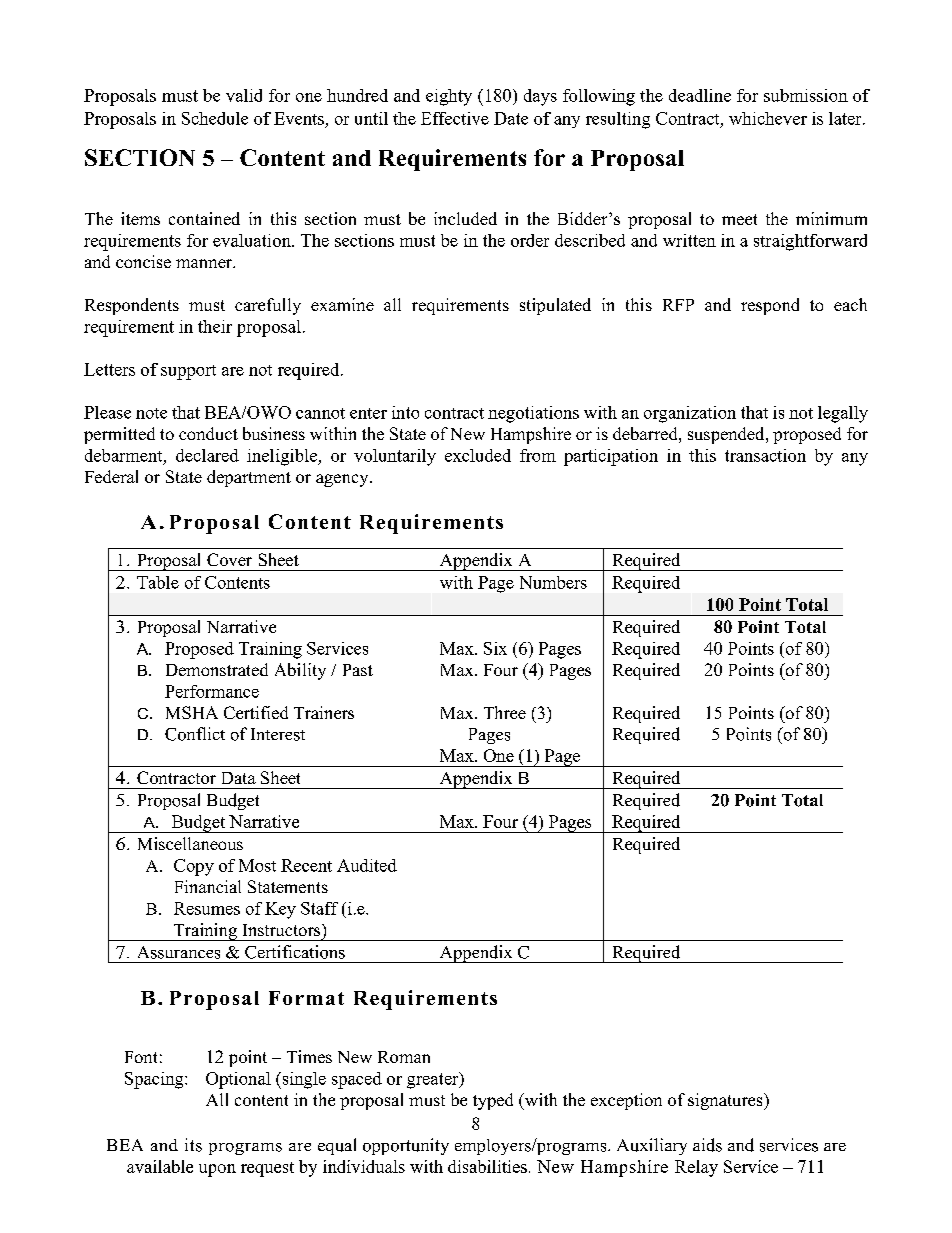 This image has height=1233, width=952. What do you see at coordinates (505, 712) in the image?
I see `Three` at bounding box center [505, 712].
